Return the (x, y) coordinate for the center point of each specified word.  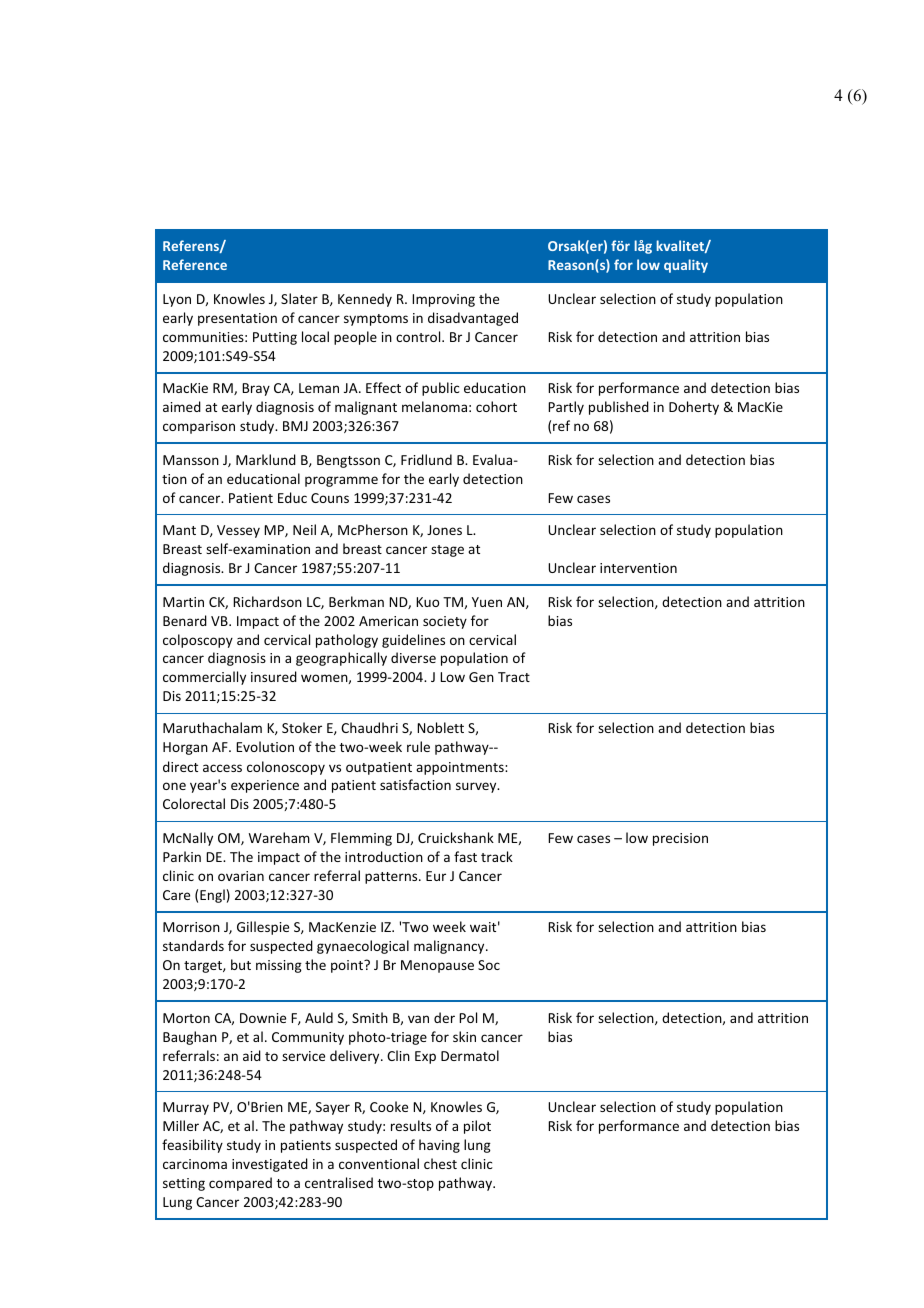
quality (686, 266)
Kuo (427, 602)
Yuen (487, 602)
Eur (436, 876)
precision (680, 839)
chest (440, 1163)
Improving (443, 300)
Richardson (267, 601)
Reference (195, 264)
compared (240, 1184)
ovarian (241, 876)
